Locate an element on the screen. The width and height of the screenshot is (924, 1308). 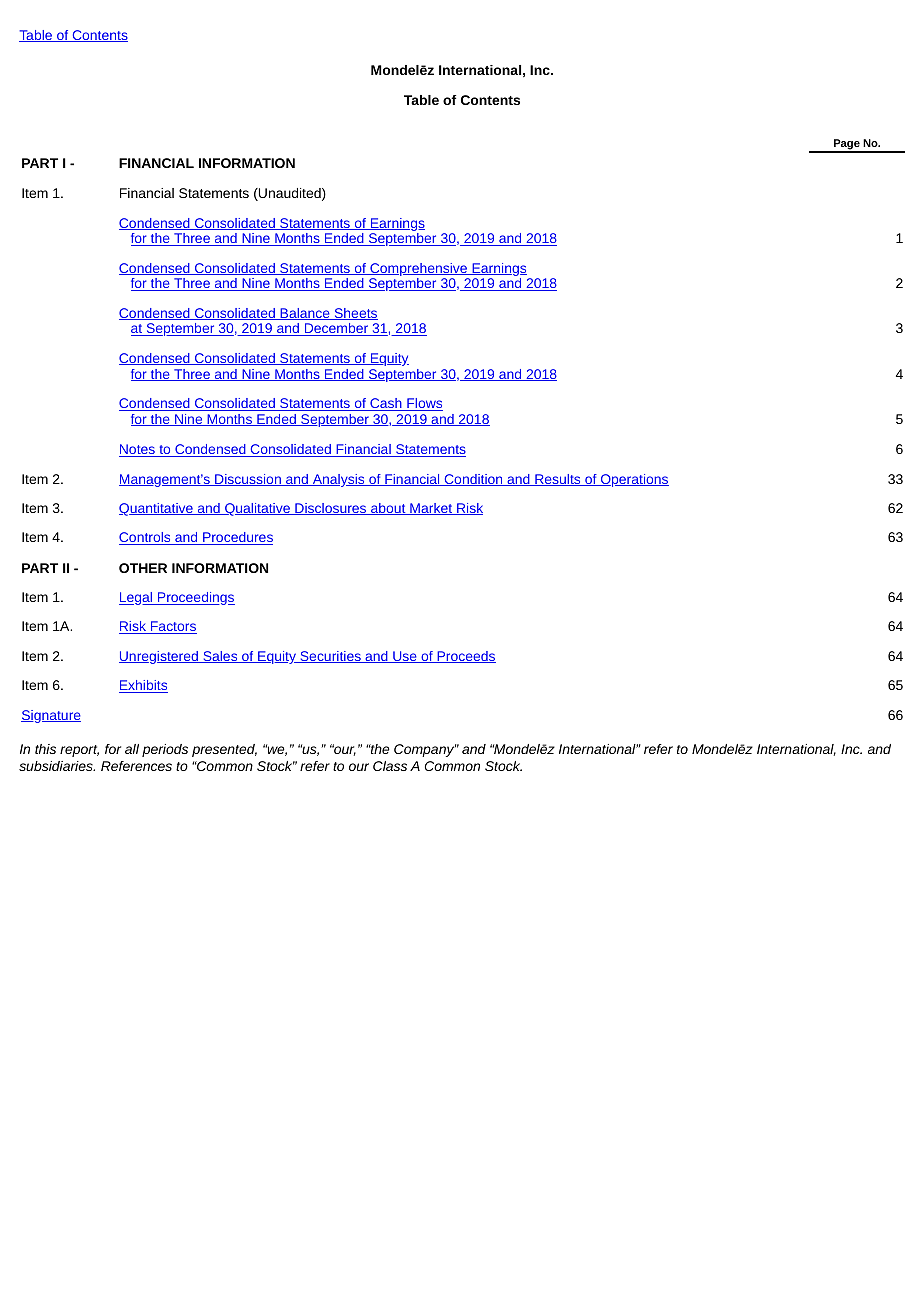
Notes is located at coordinates (138, 450).
